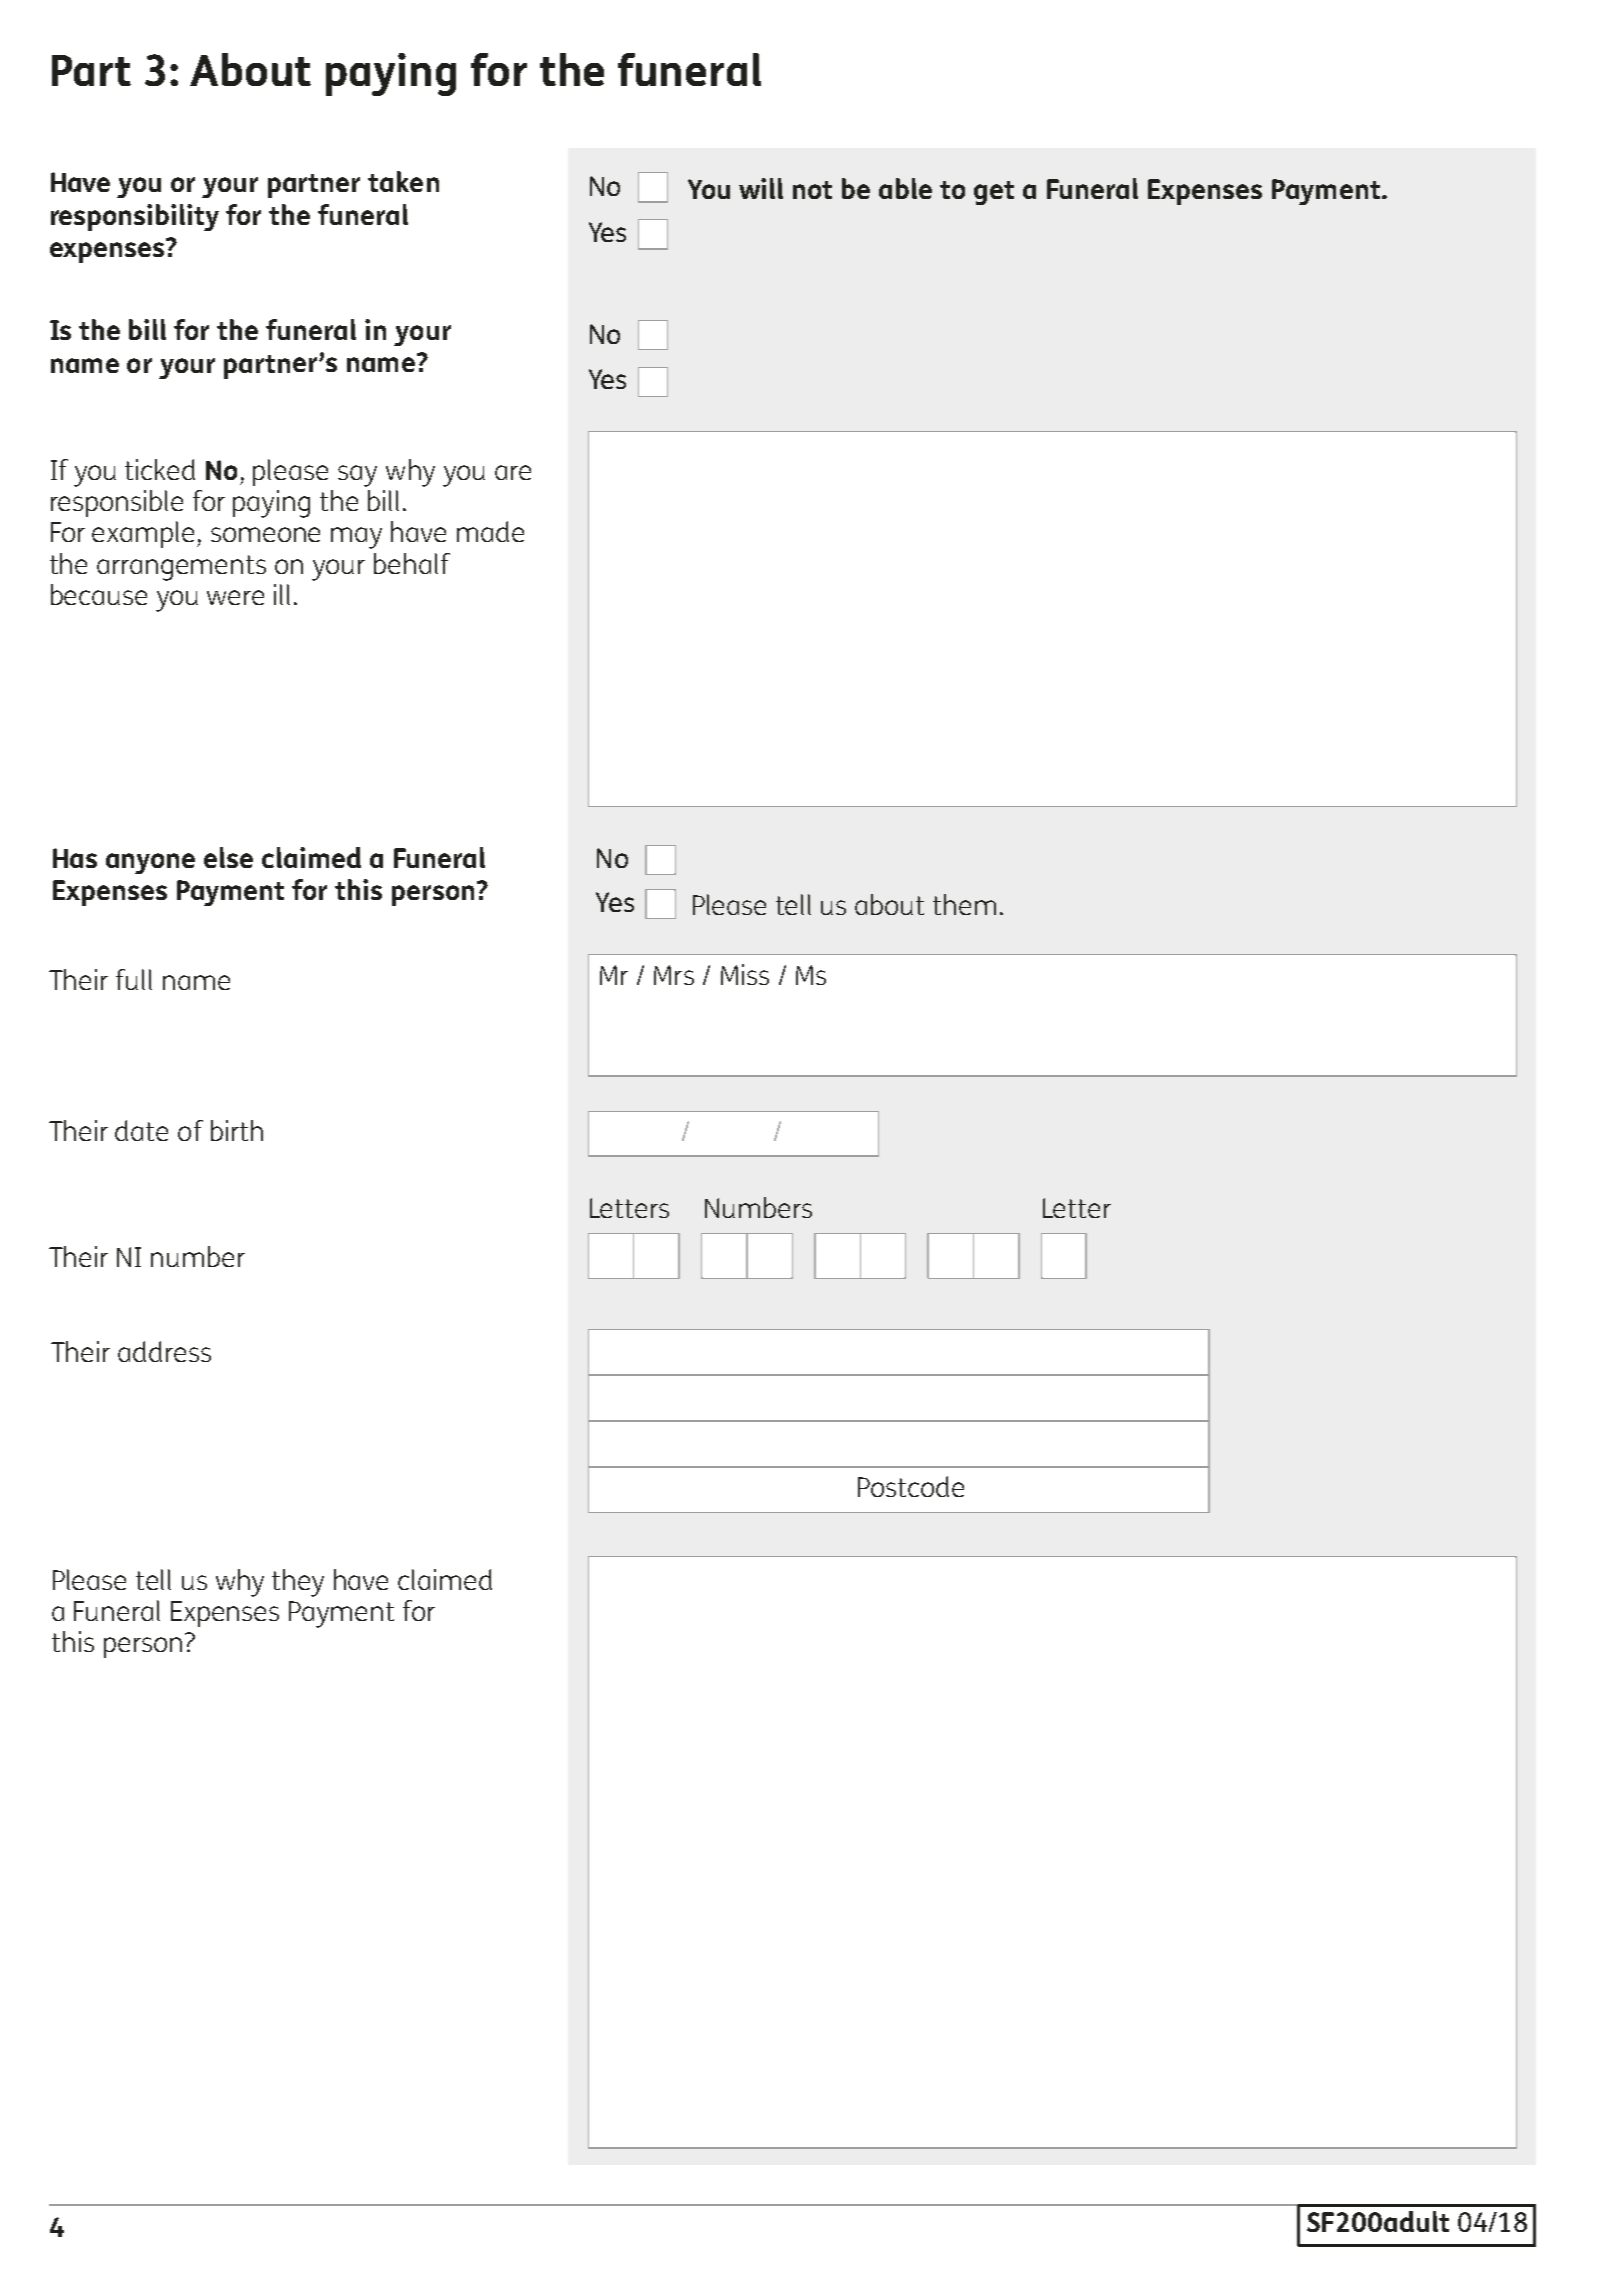  Describe the element at coordinates (911, 1486) in the image. I see `Postcode` at that location.
